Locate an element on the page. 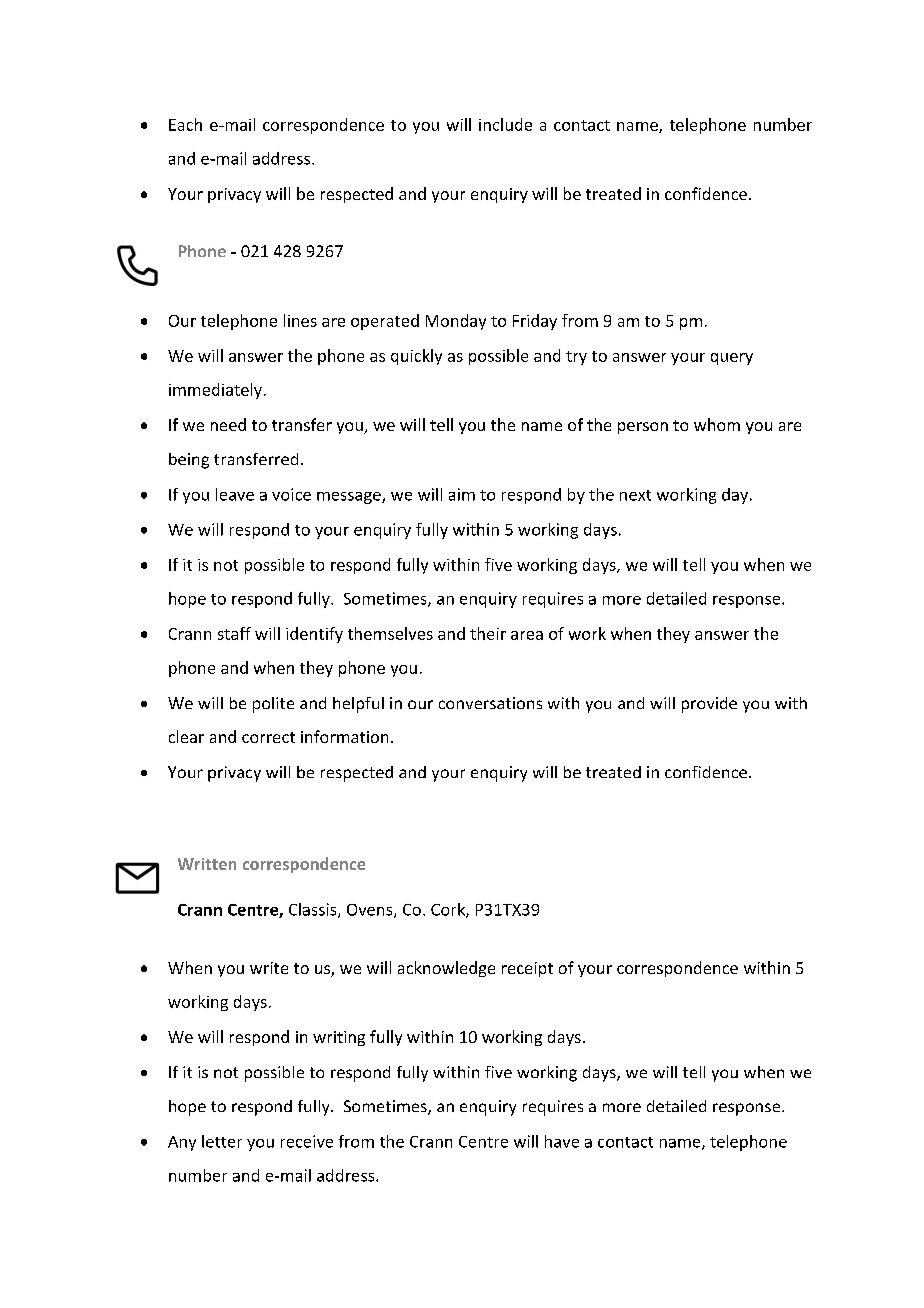 This page has height=1308, width=924. Each is located at coordinates (185, 124).
